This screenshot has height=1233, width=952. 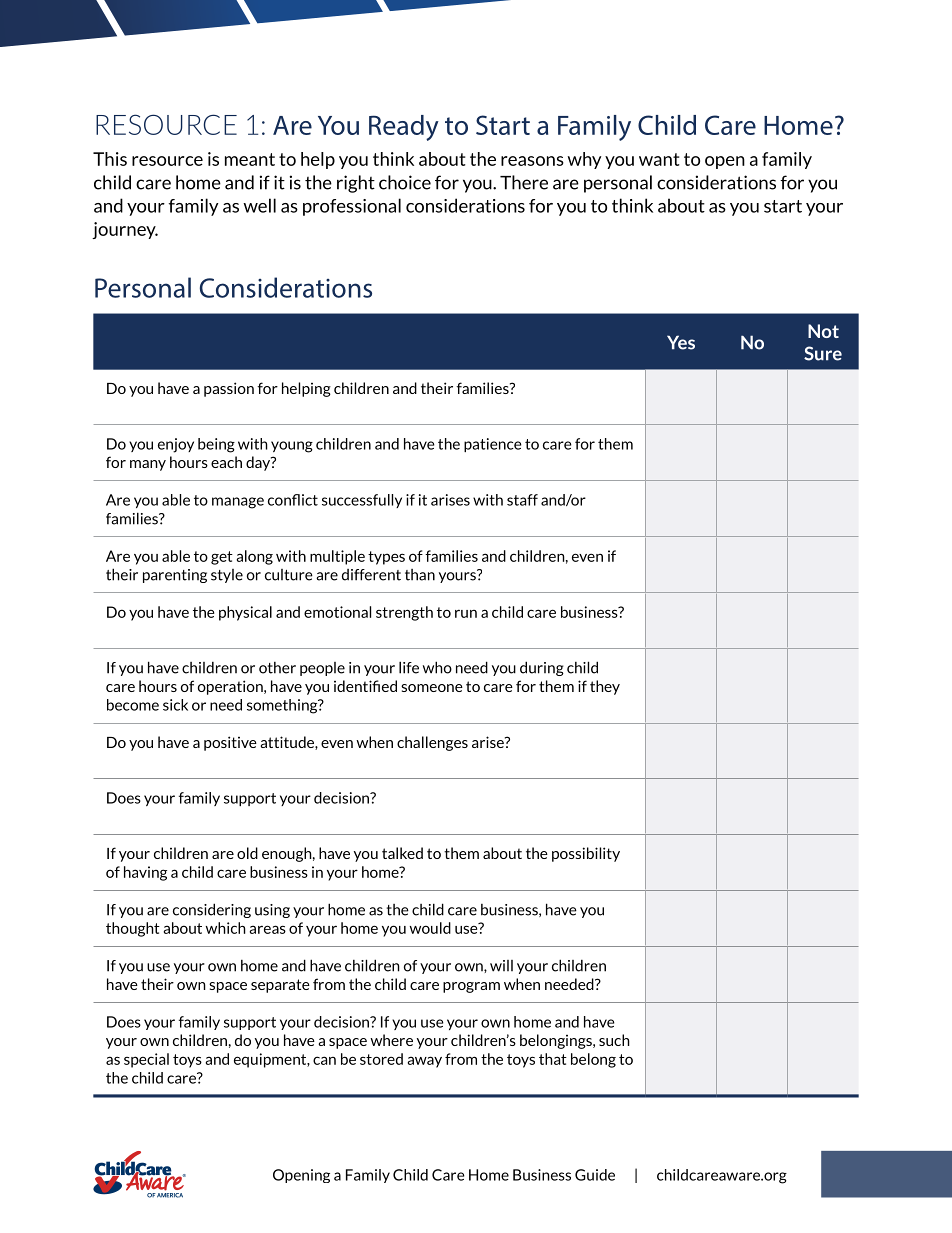 What do you see at coordinates (424, 1062) in the screenshot?
I see `away` at bounding box center [424, 1062].
